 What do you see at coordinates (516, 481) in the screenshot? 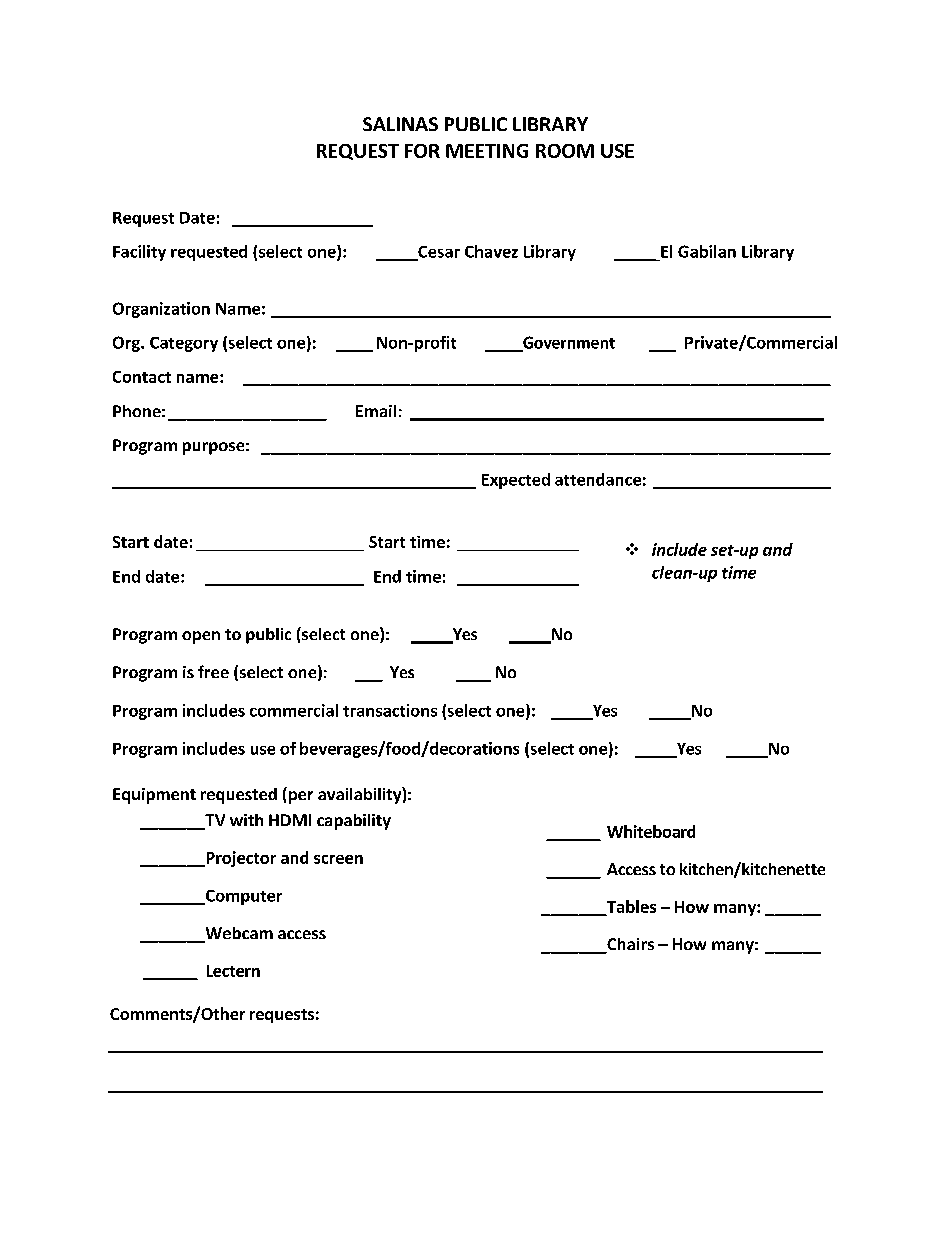
I see `Expected` at bounding box center [516, 481].
